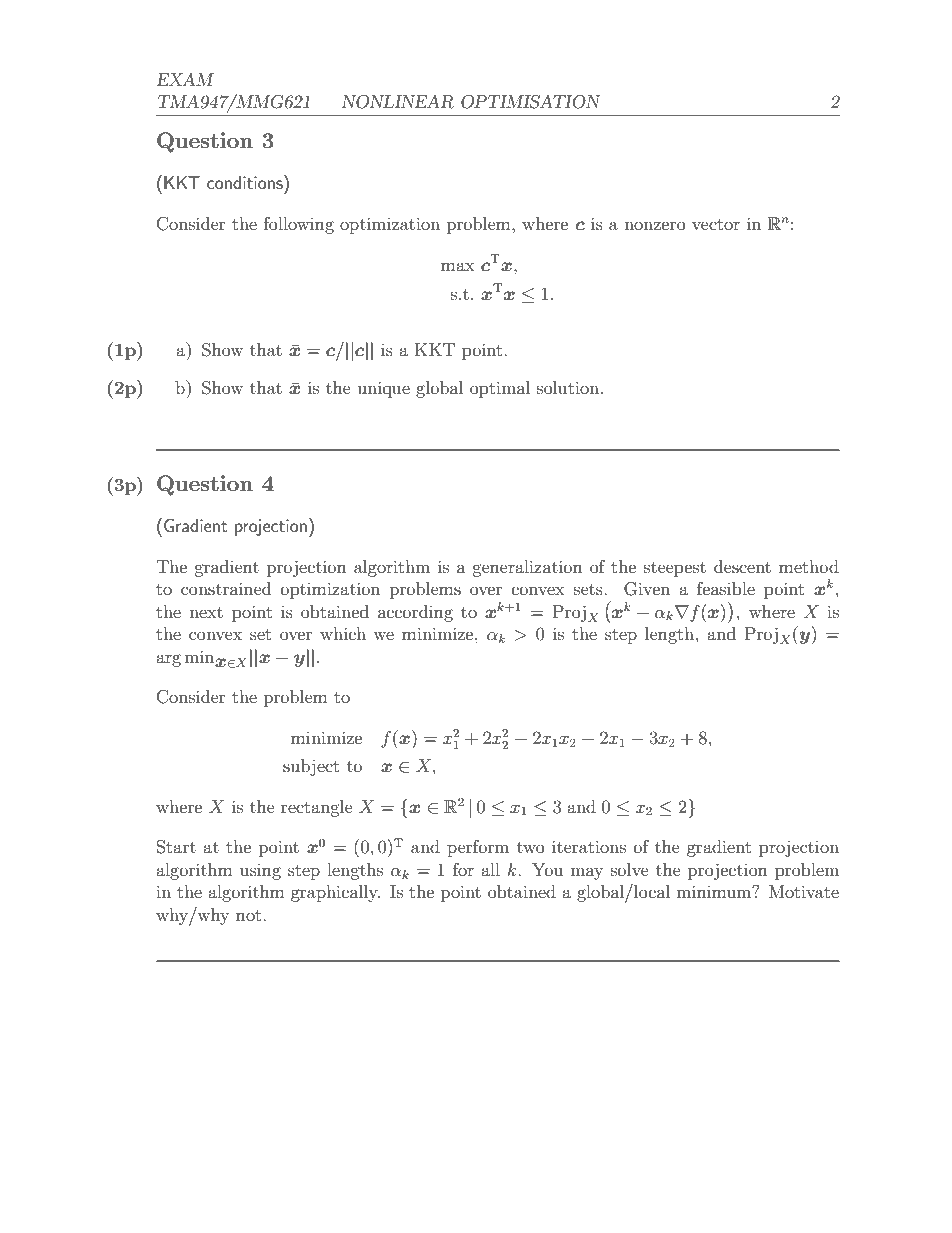  I want to click on constrained, so click(226, 588).
